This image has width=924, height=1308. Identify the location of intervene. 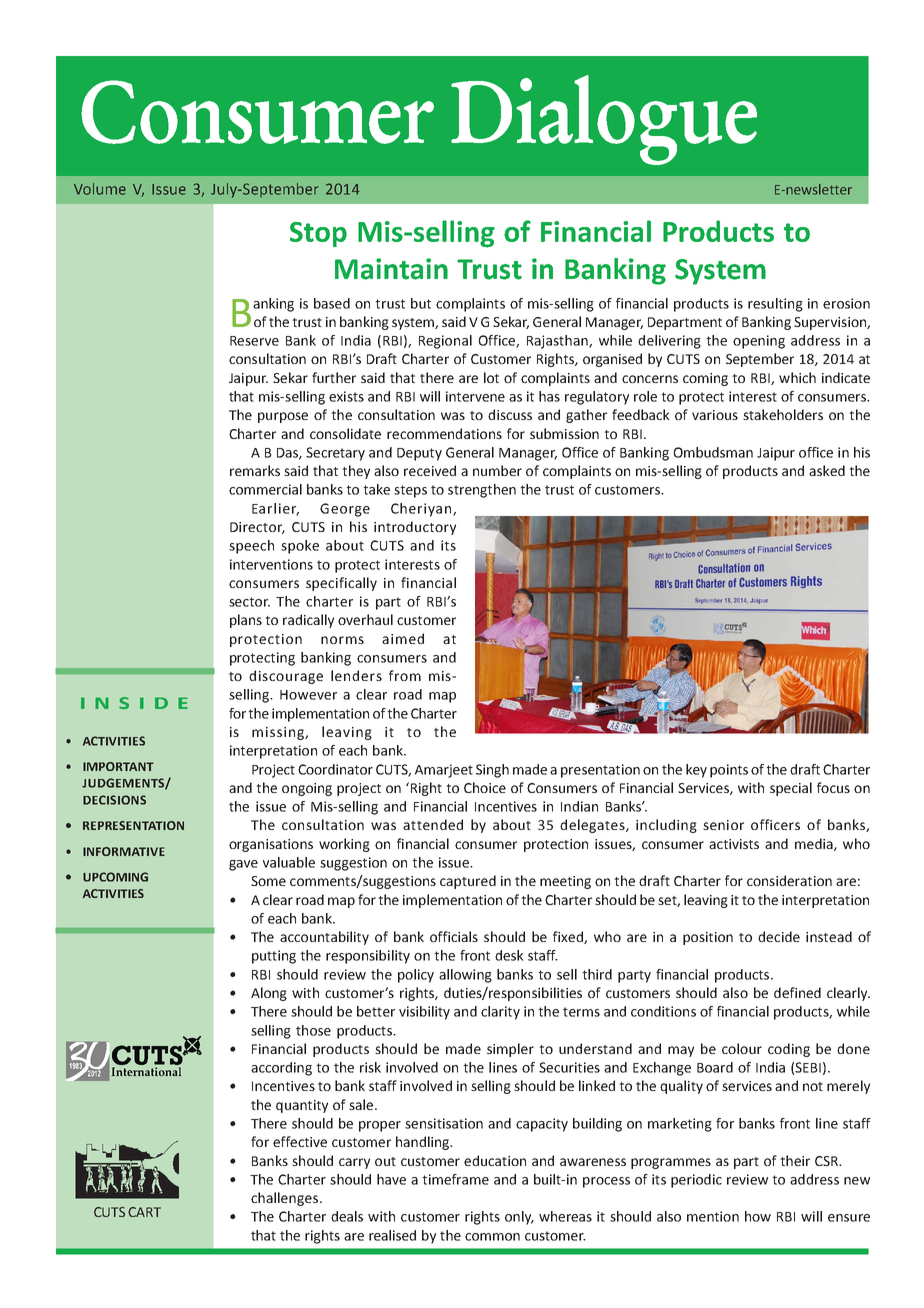
(475, 396).
